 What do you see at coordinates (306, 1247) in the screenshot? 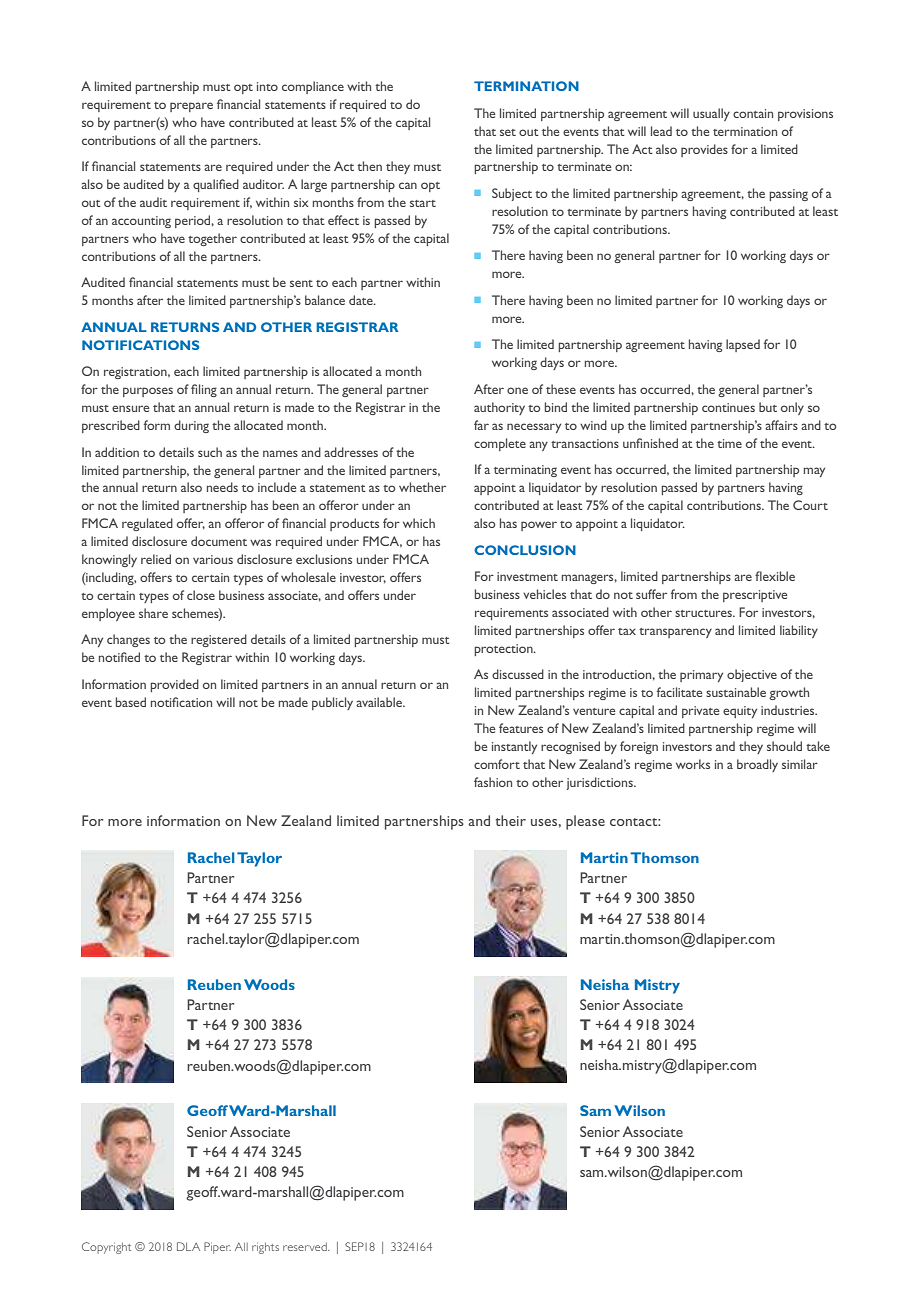
I see `reserved` at bounding box center [306, 1247].
